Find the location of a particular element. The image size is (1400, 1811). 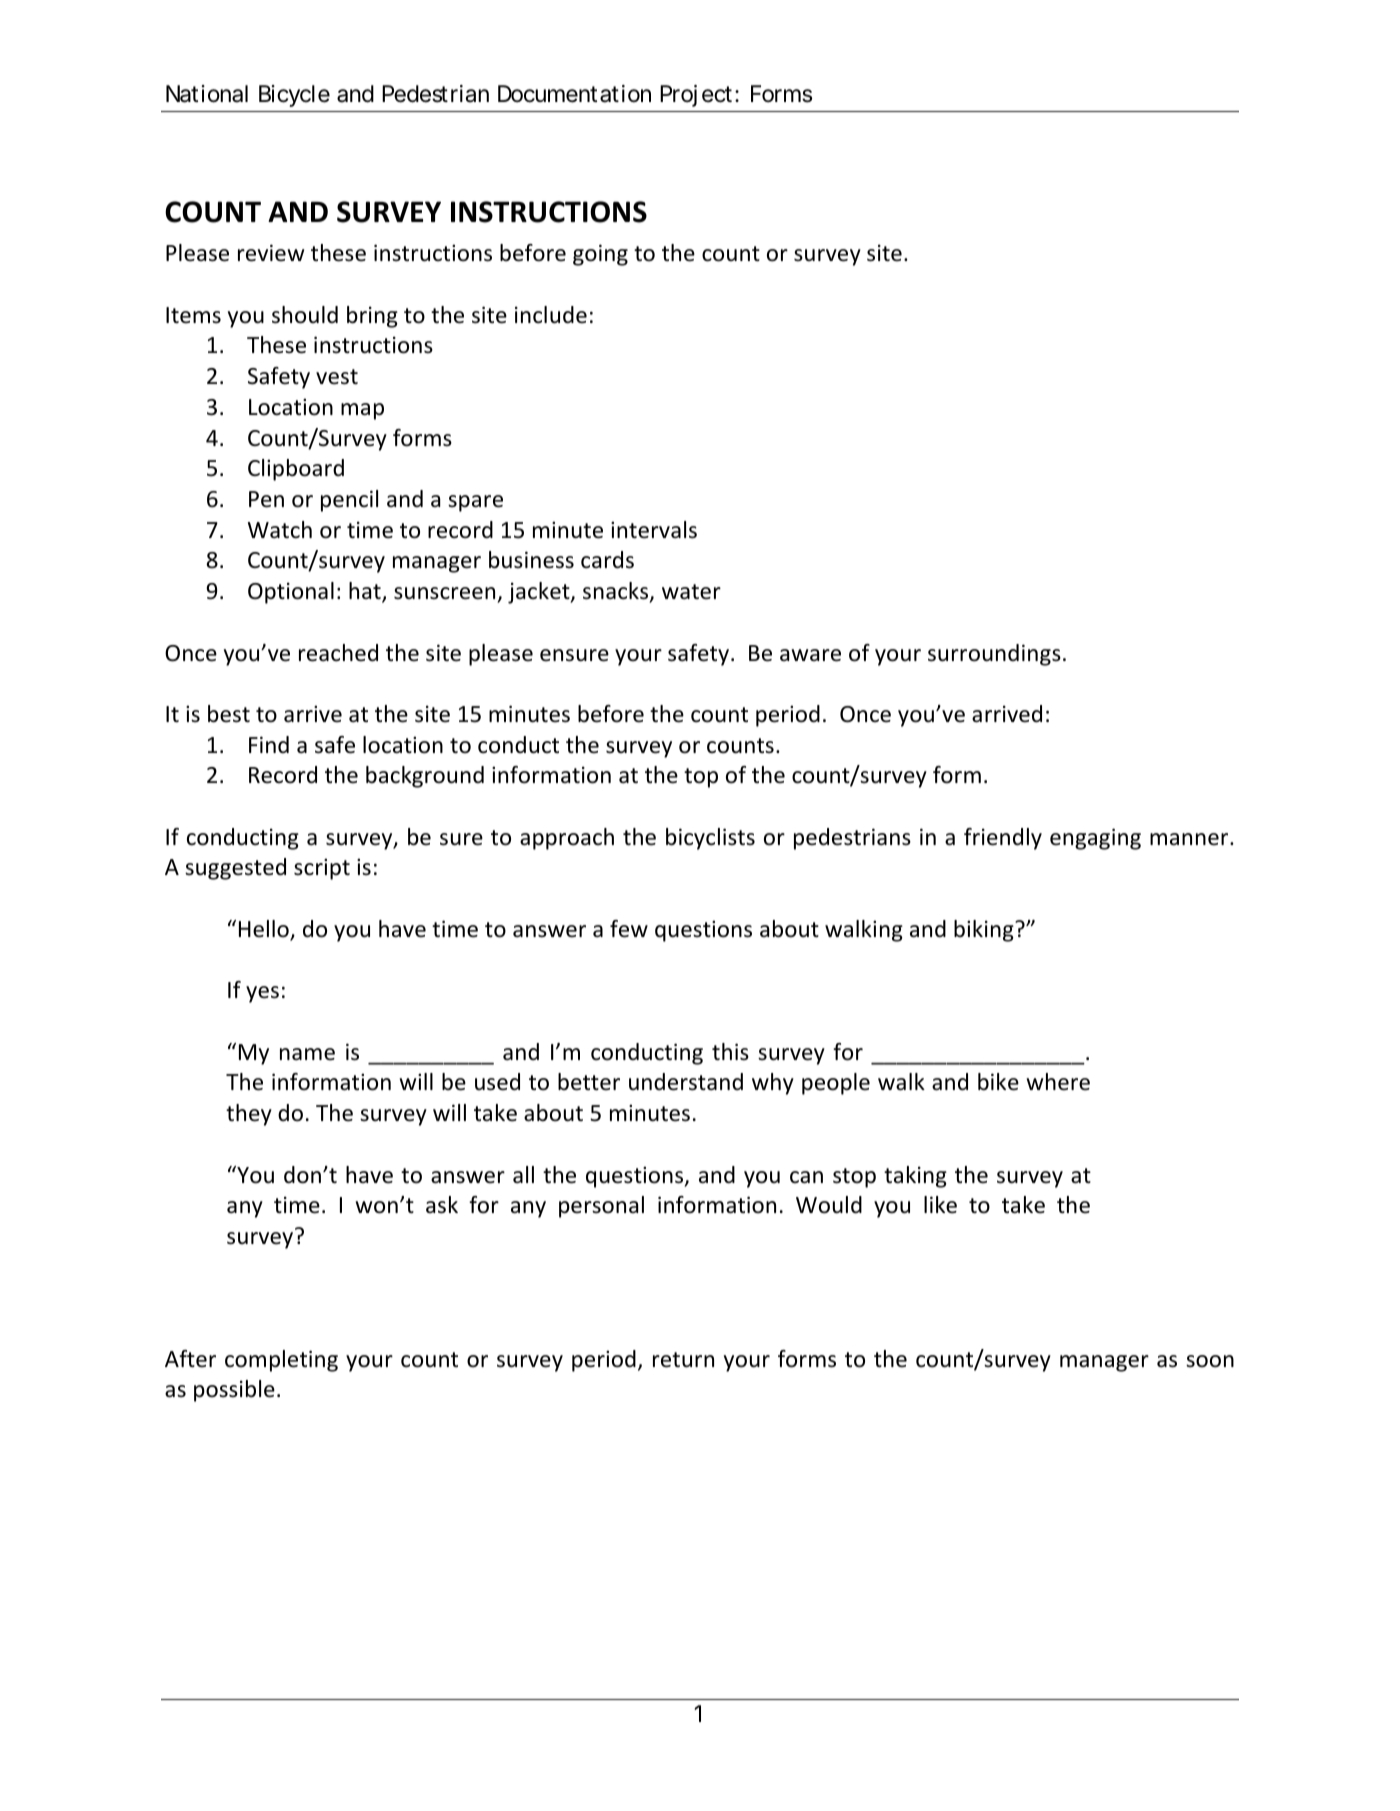

where is located at coordinates (1058, 1082).
